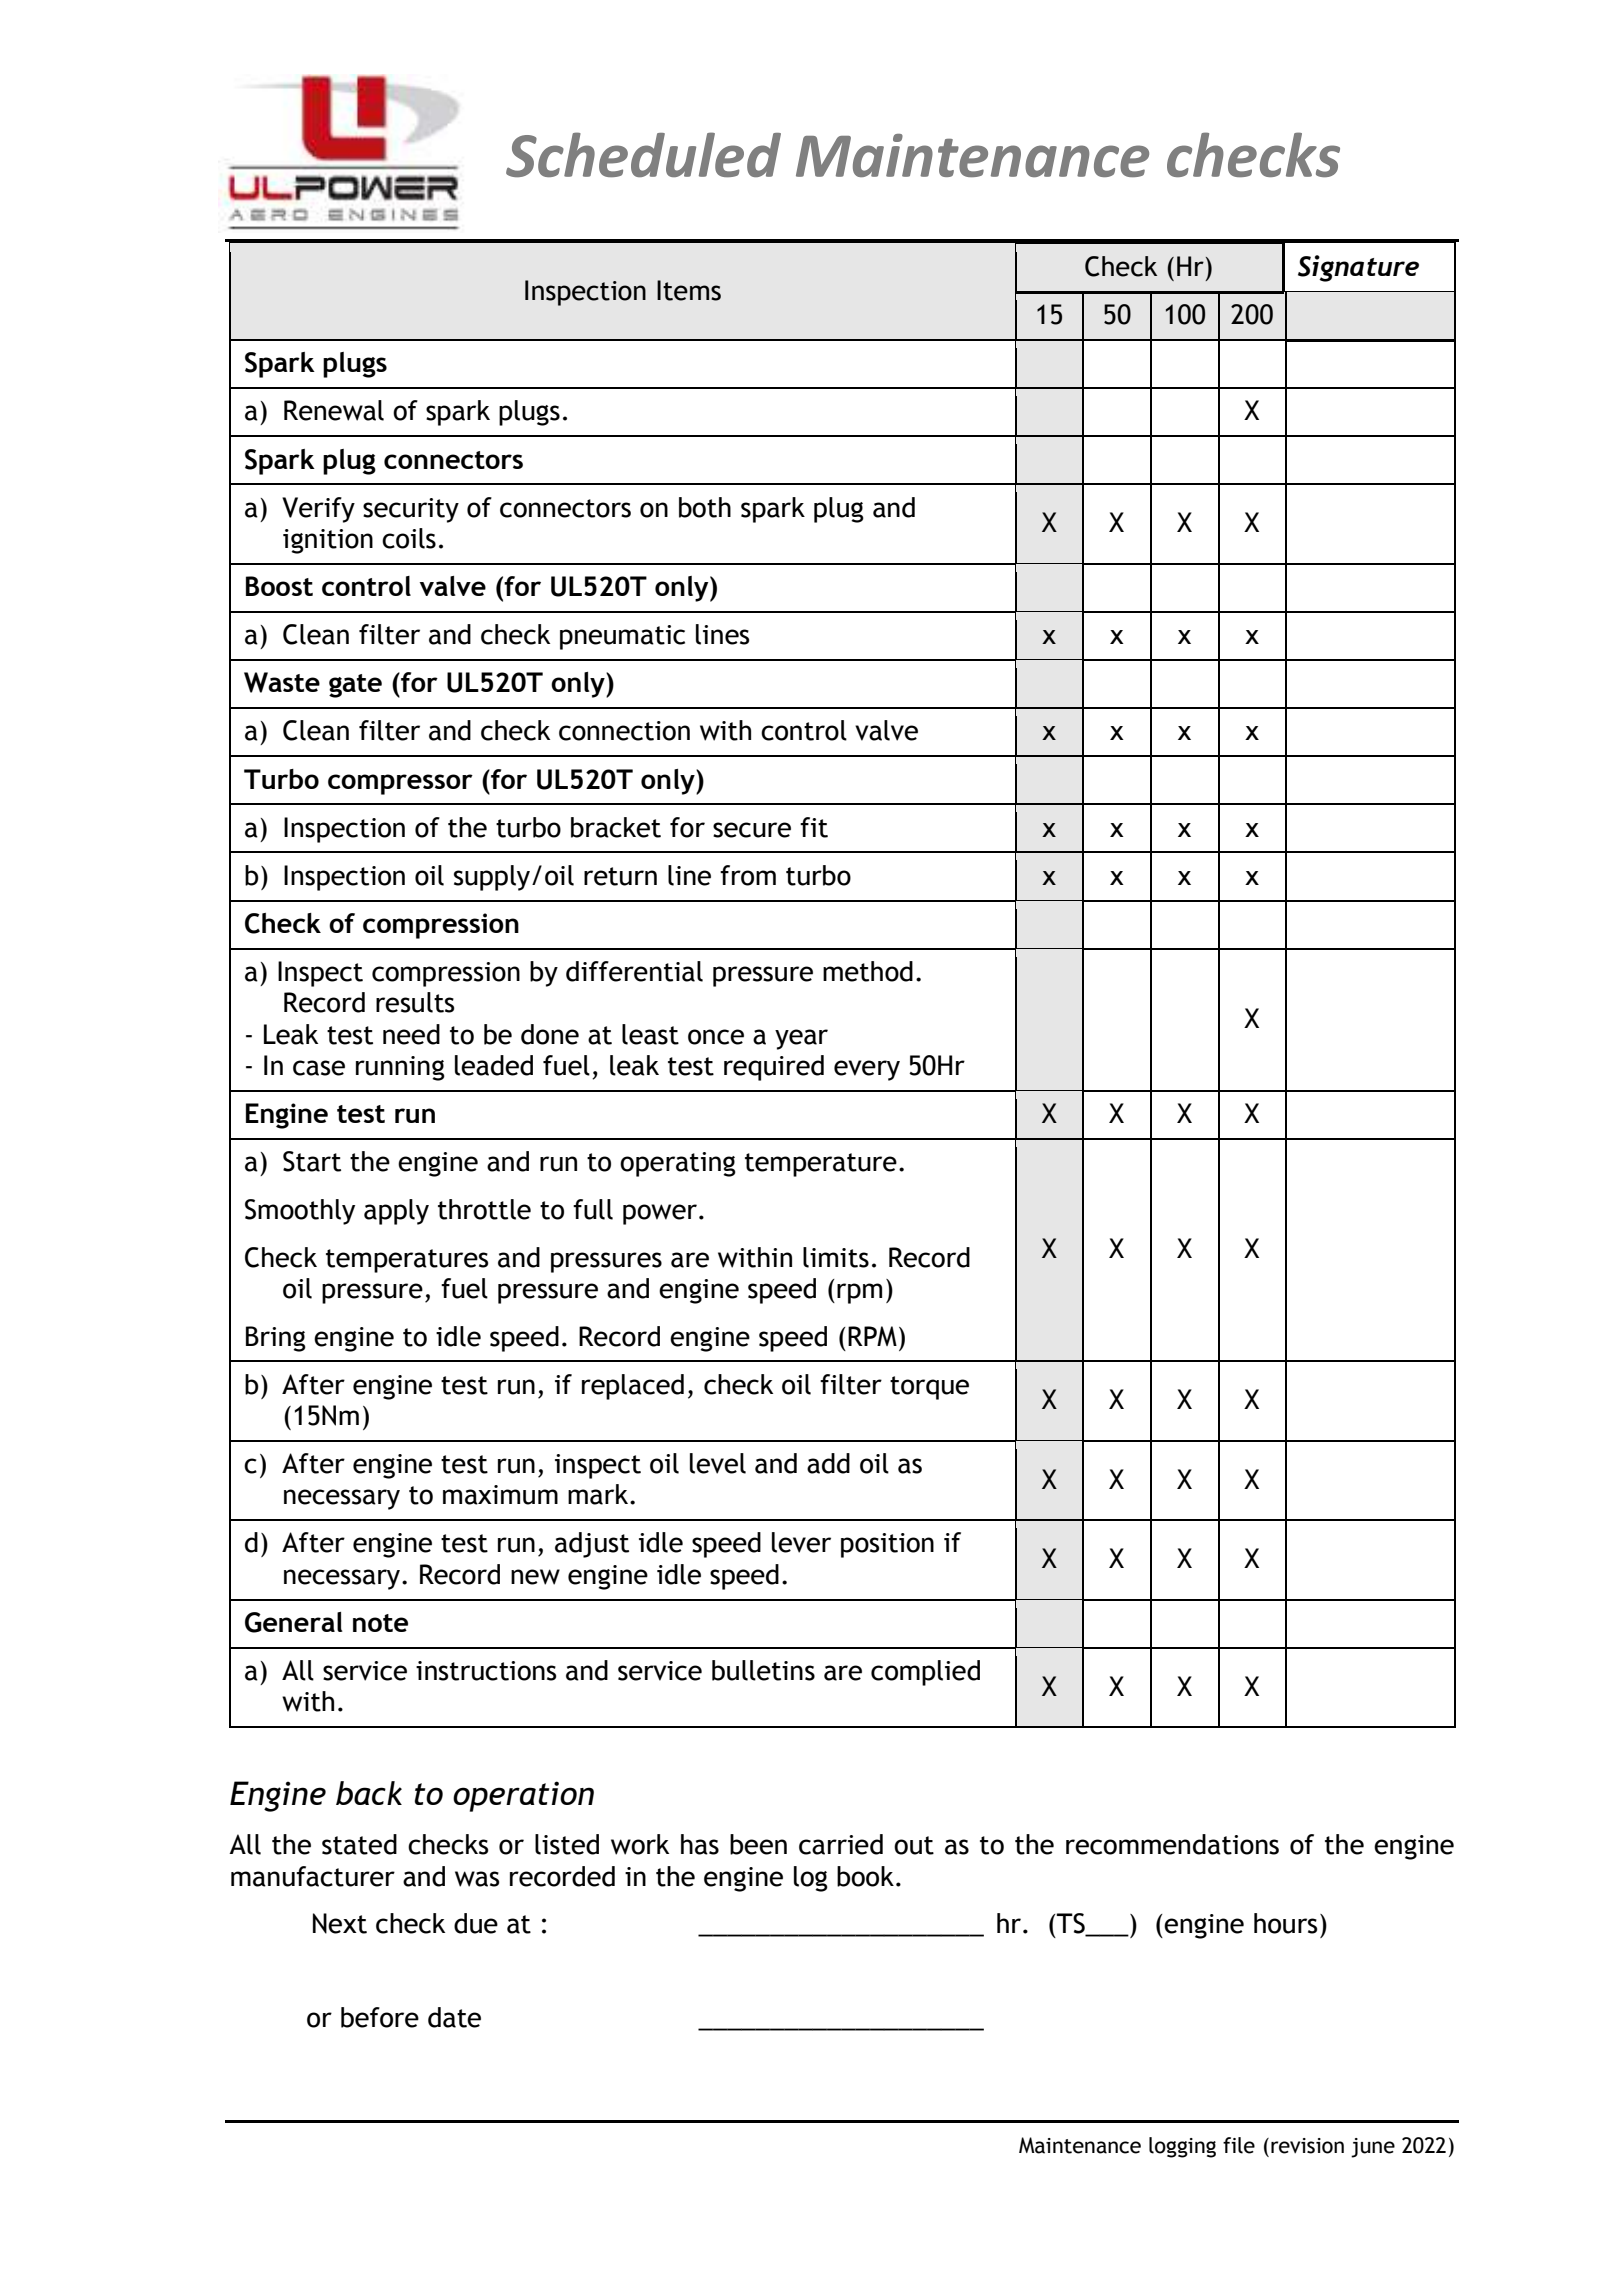 The height and width of the document is (2274, 1608). What do you see at coordinates (396, 1212) in the document?
I see `apply` at bounding box center [396, 1212].
